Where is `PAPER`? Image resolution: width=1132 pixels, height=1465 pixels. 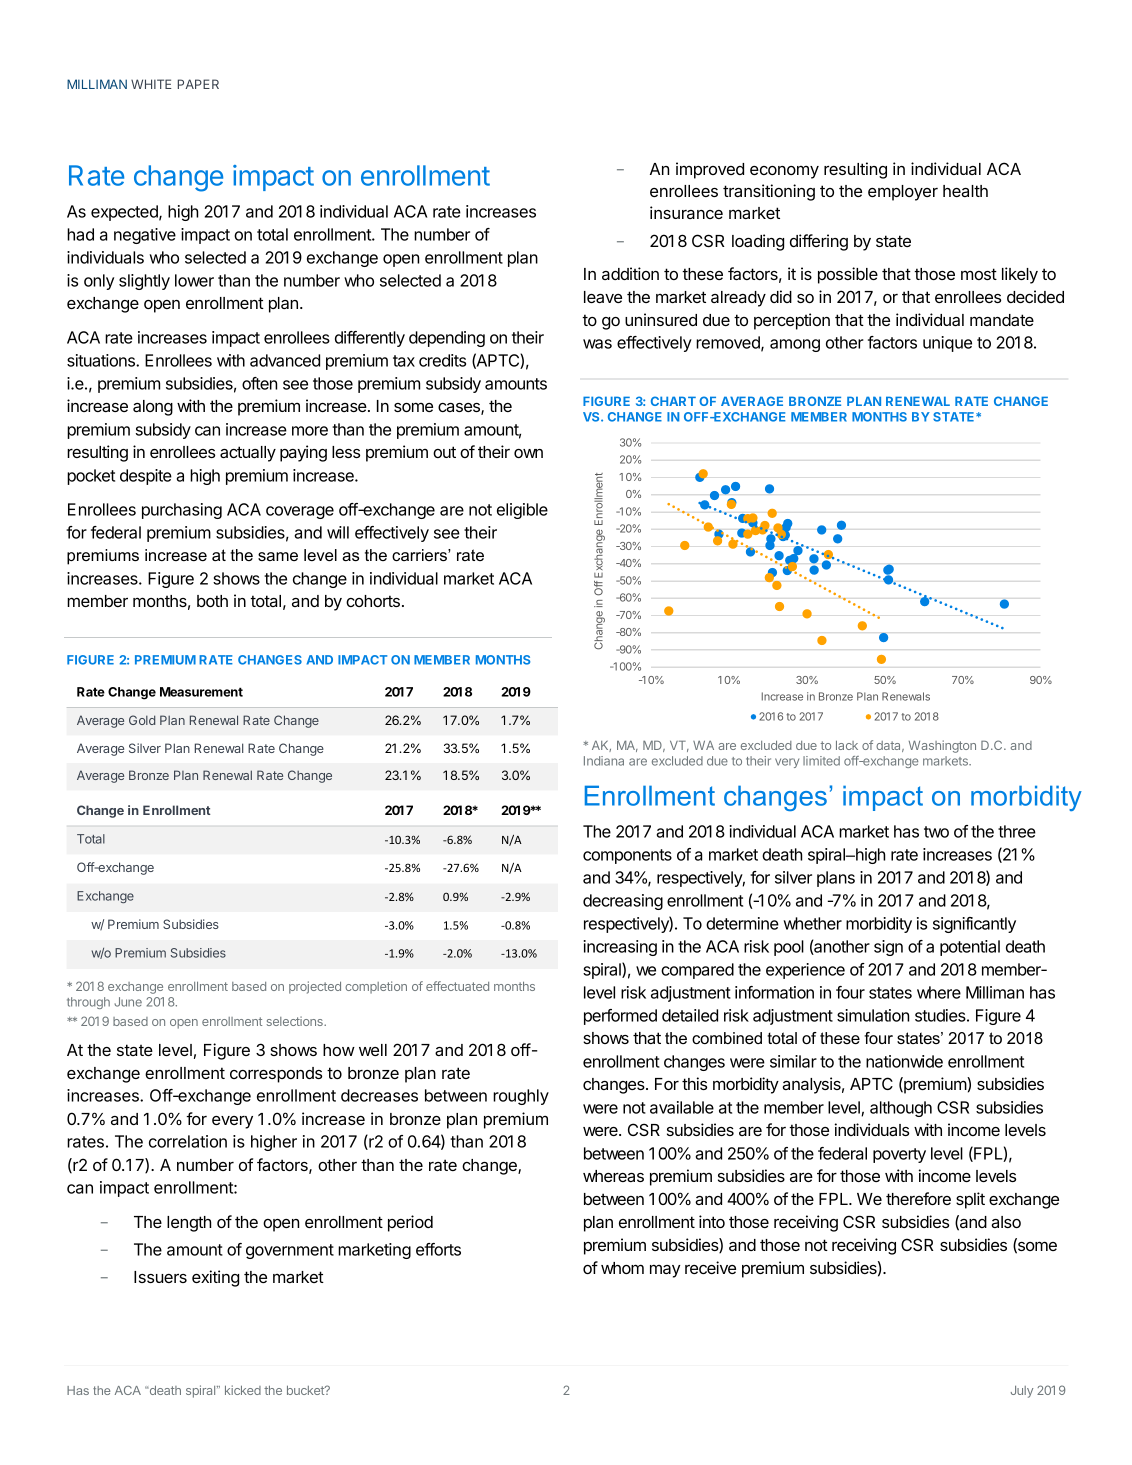 PAPER is located at coordinates (198, 84).
